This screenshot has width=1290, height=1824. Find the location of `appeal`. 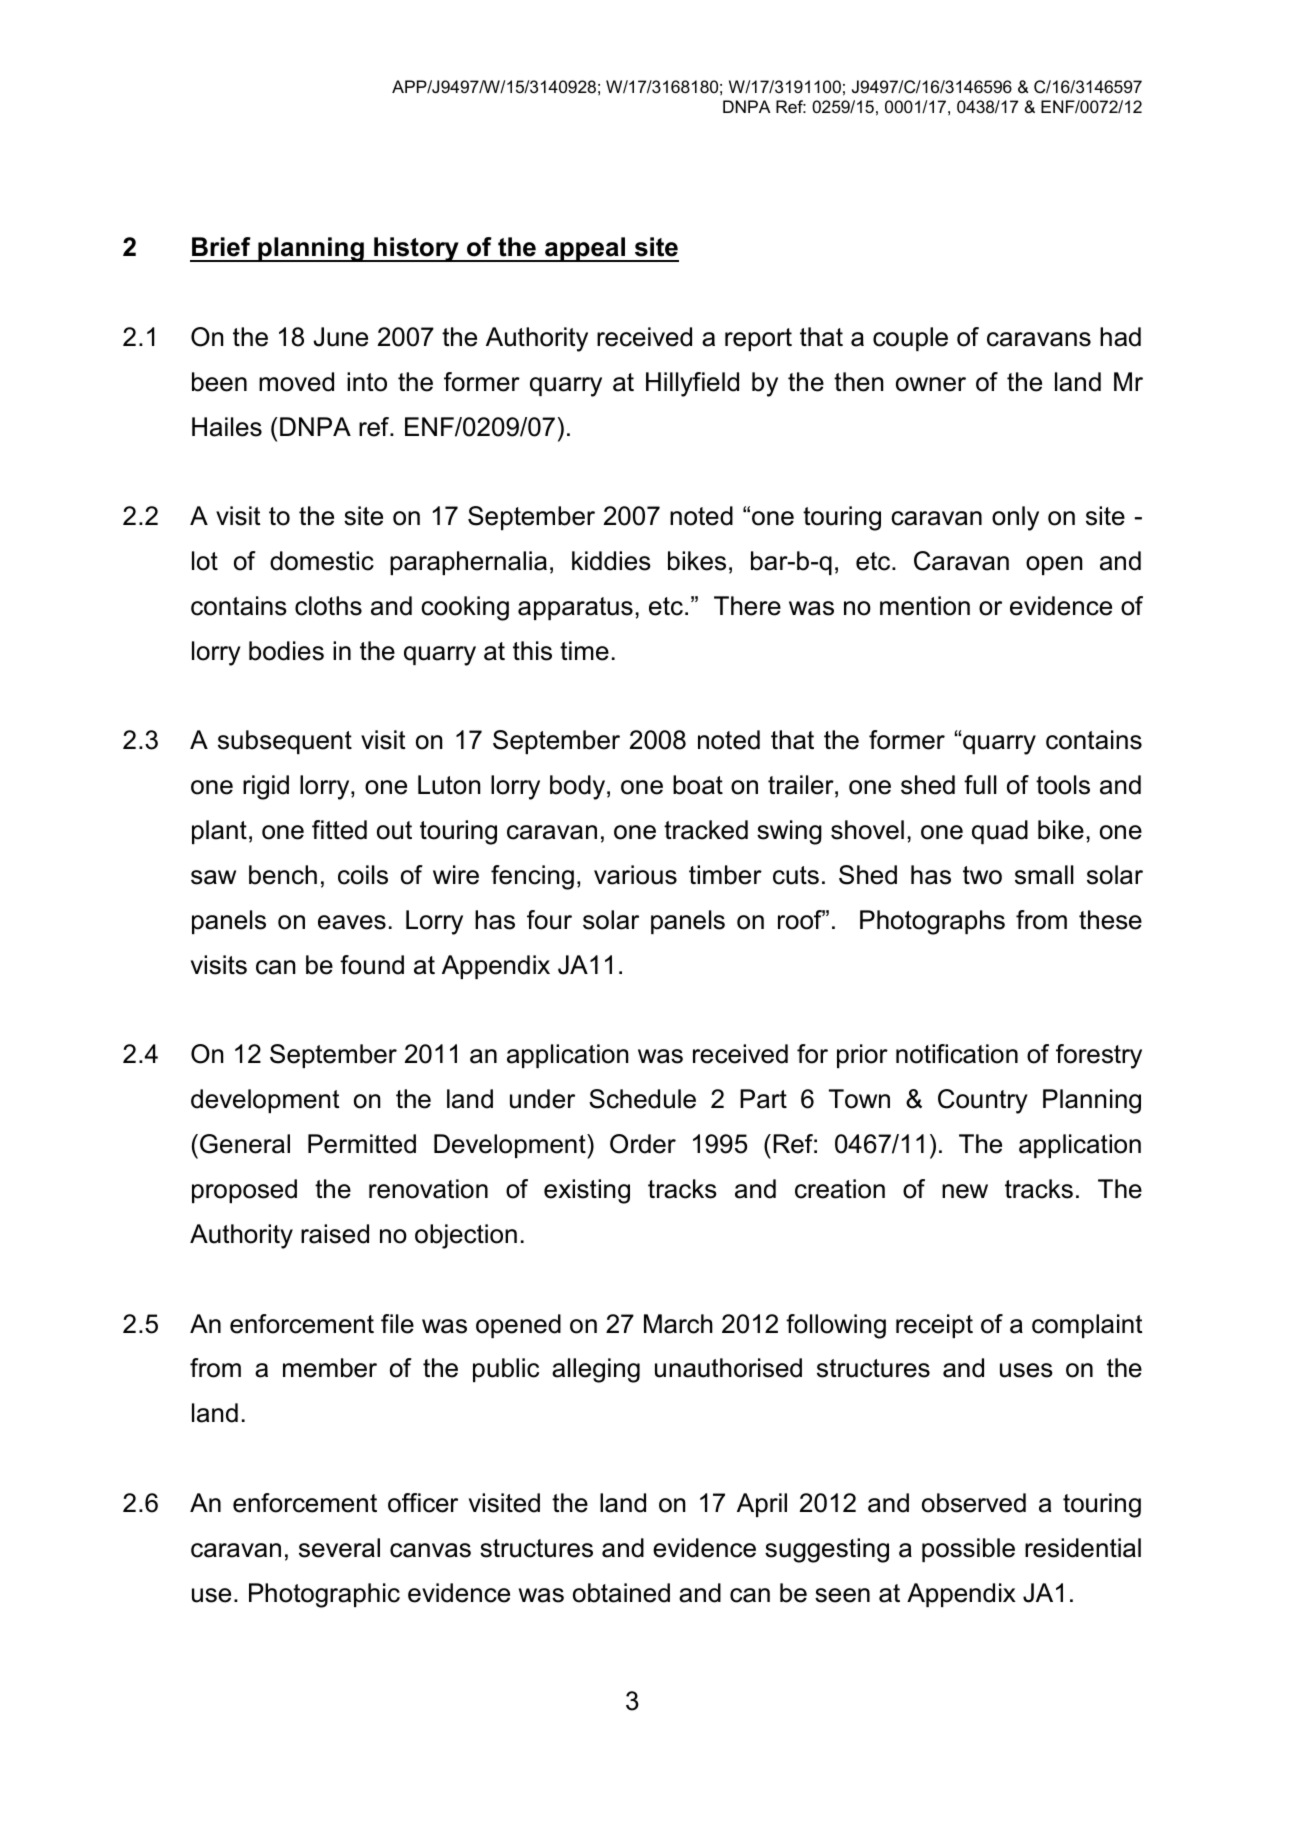

appeal is located at coordinates (585, 249).
